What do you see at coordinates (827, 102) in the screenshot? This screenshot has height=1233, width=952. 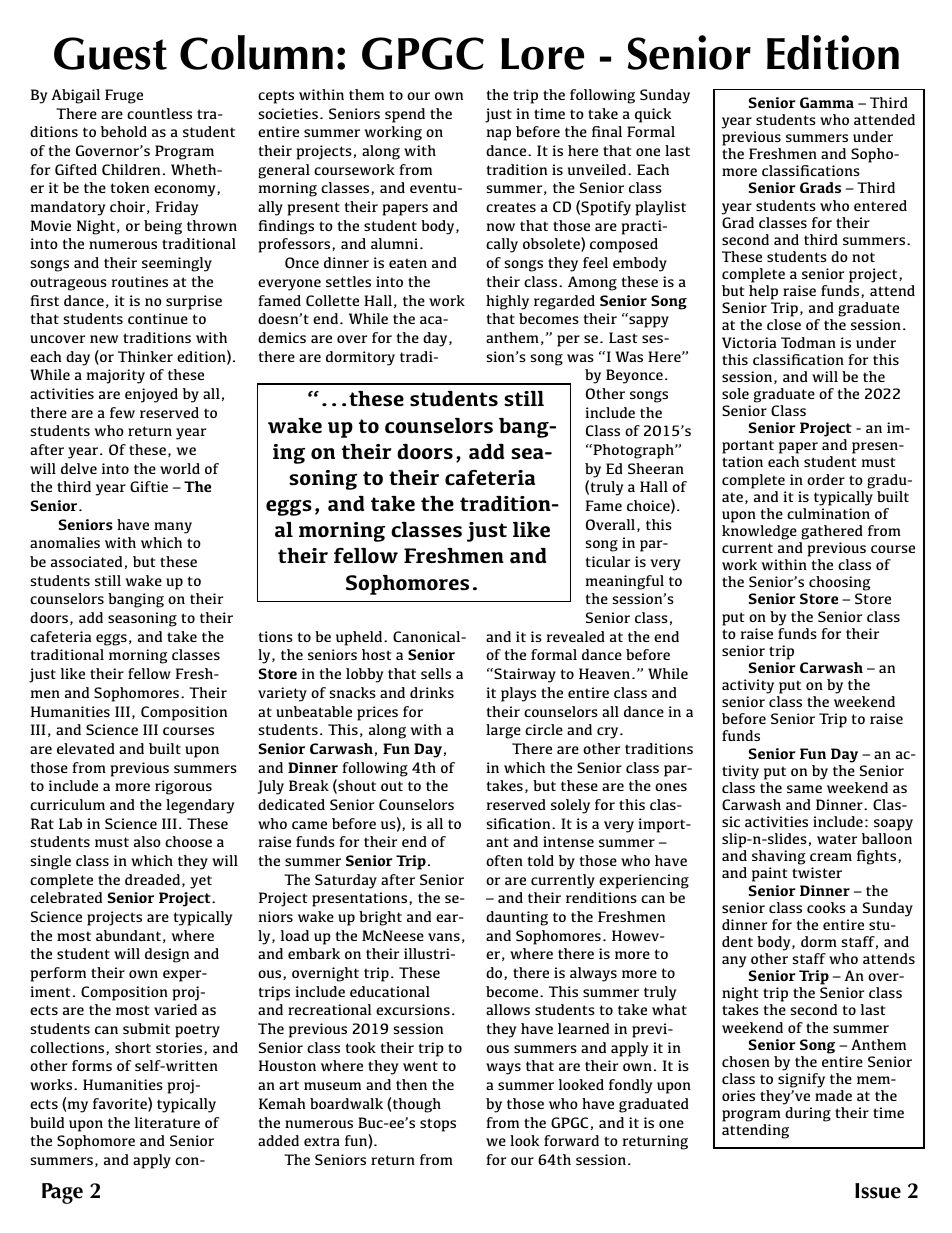 I see `Gamma` at bounding box center [827, 102].
